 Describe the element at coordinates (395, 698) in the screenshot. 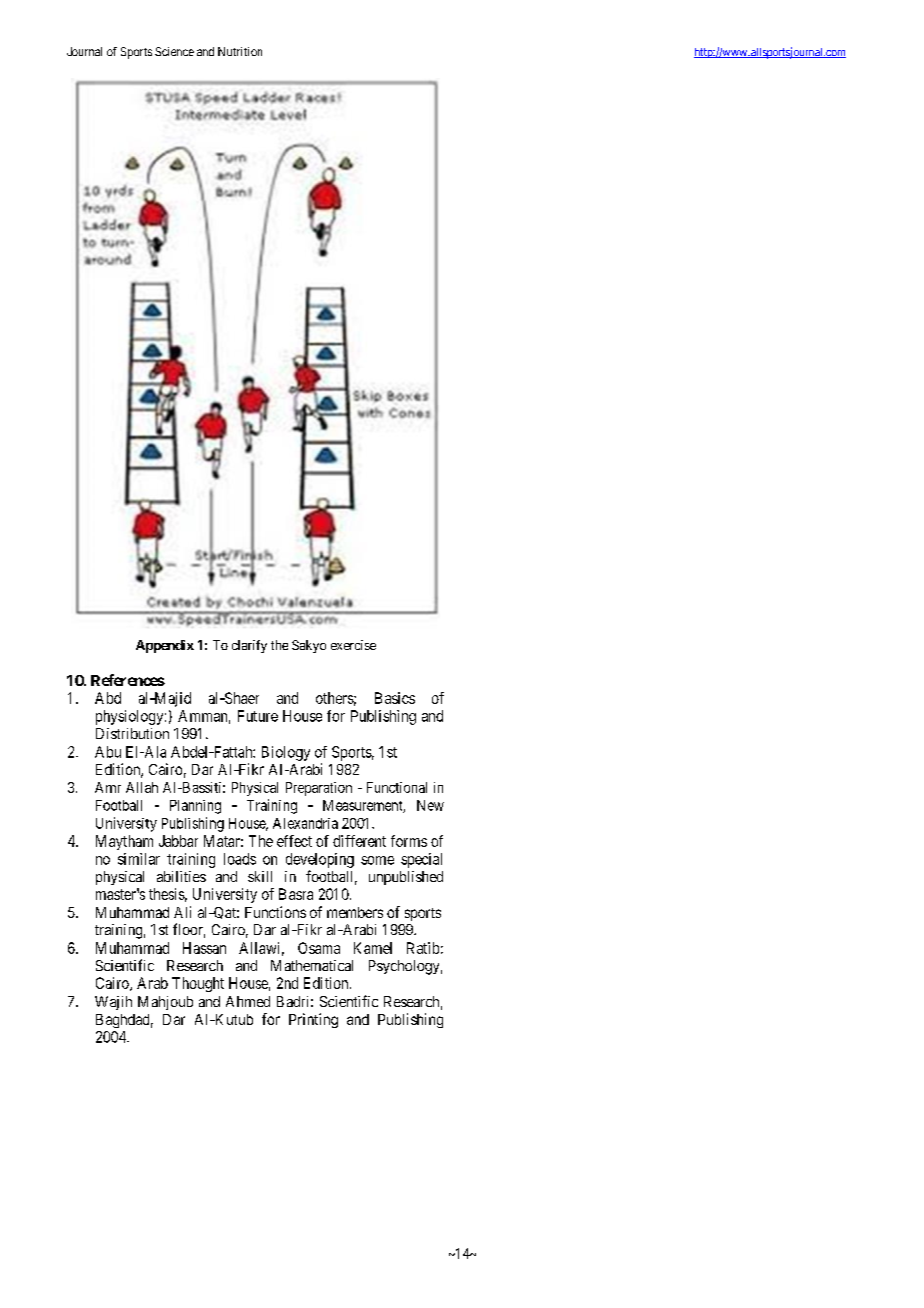

I see `Basics` at that location.
